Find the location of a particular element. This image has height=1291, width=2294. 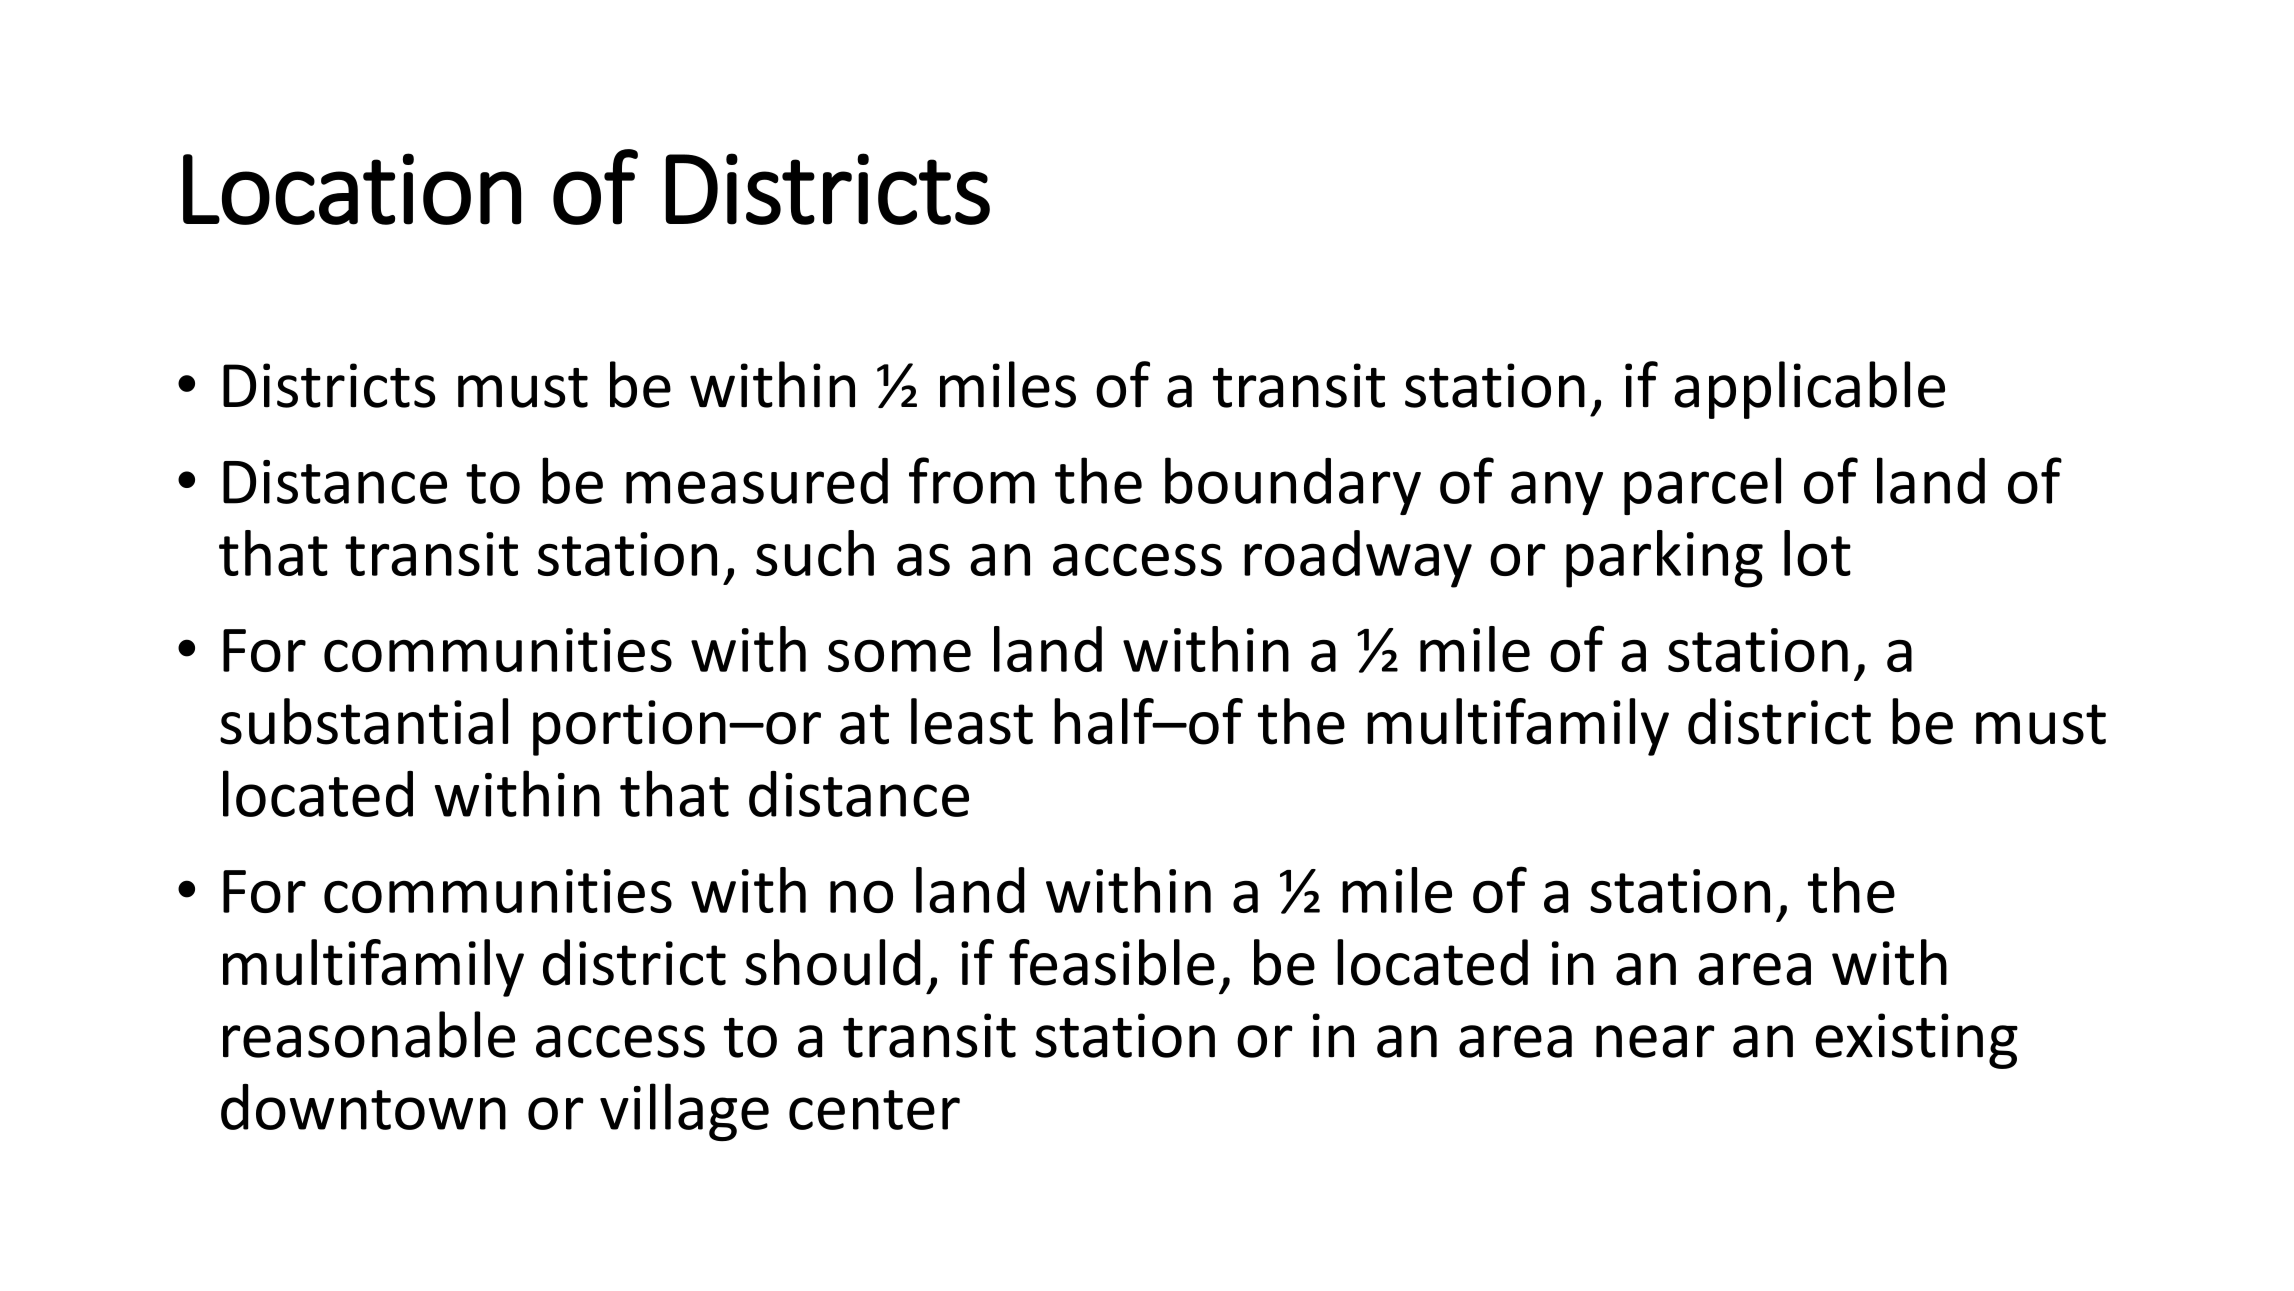

from is located at coordinates (972, 480).
